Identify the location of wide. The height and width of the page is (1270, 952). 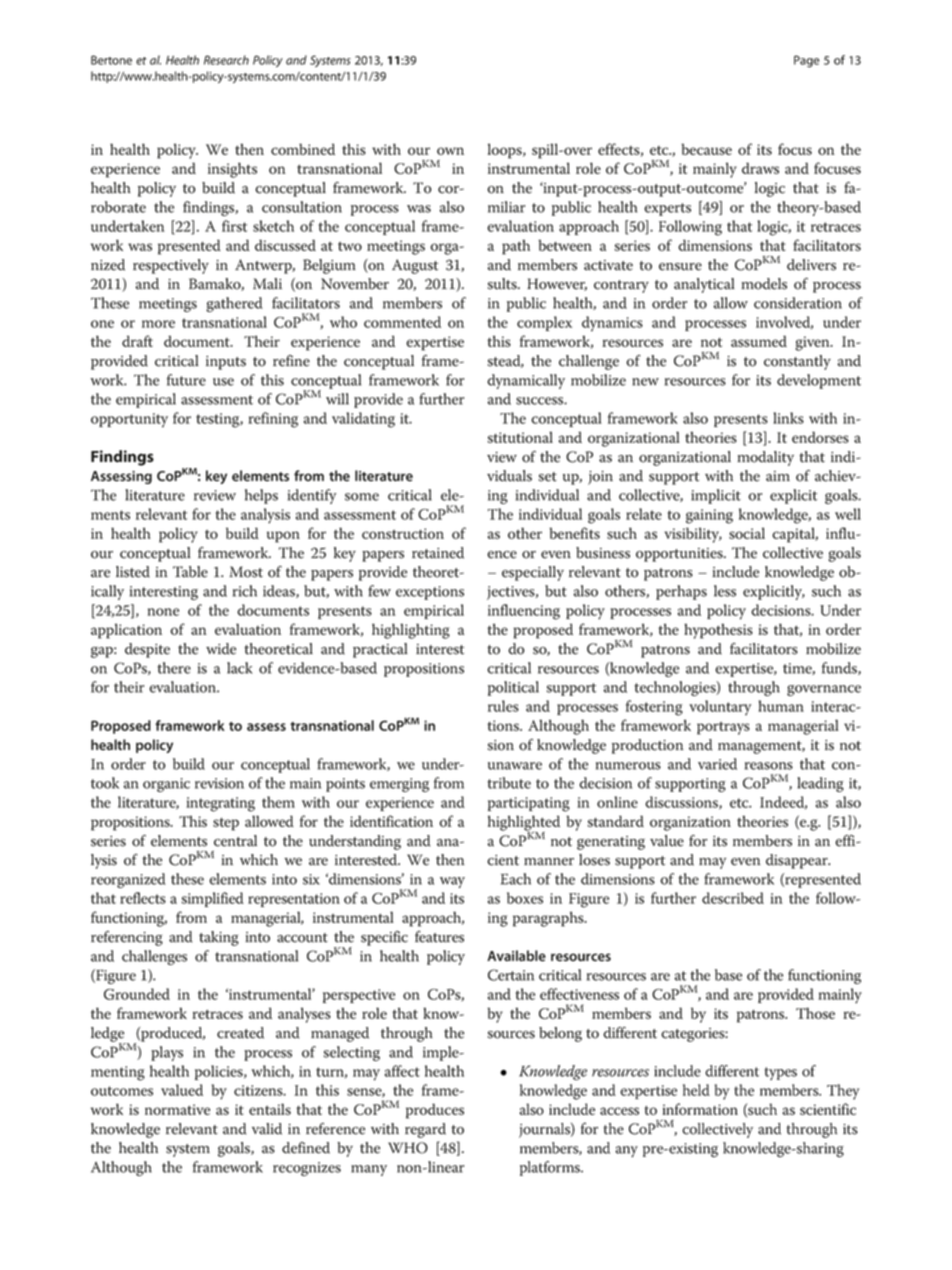
(221, 649).
